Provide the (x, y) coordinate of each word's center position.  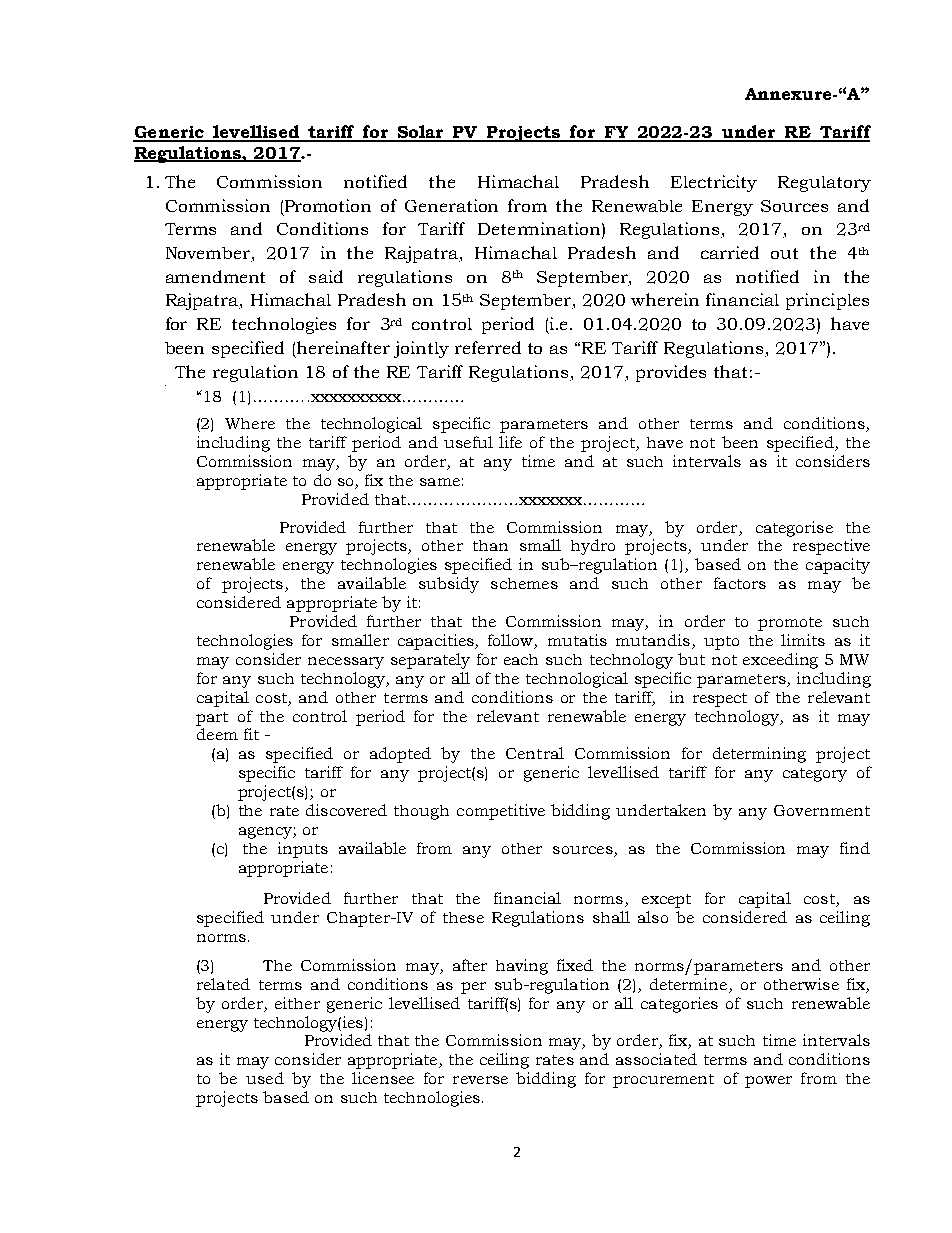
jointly (421, 349)
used (265, 1078)
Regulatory (824, 184)
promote (790, 624)
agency (266, 833)
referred (488, 347)
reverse (480, 1080)
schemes (524, 583)
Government (822, 810)
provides (671, 373)
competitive (501, 812)
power (768, 1082)
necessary (346, 663)
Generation (451, 205)
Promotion (328, 205)
